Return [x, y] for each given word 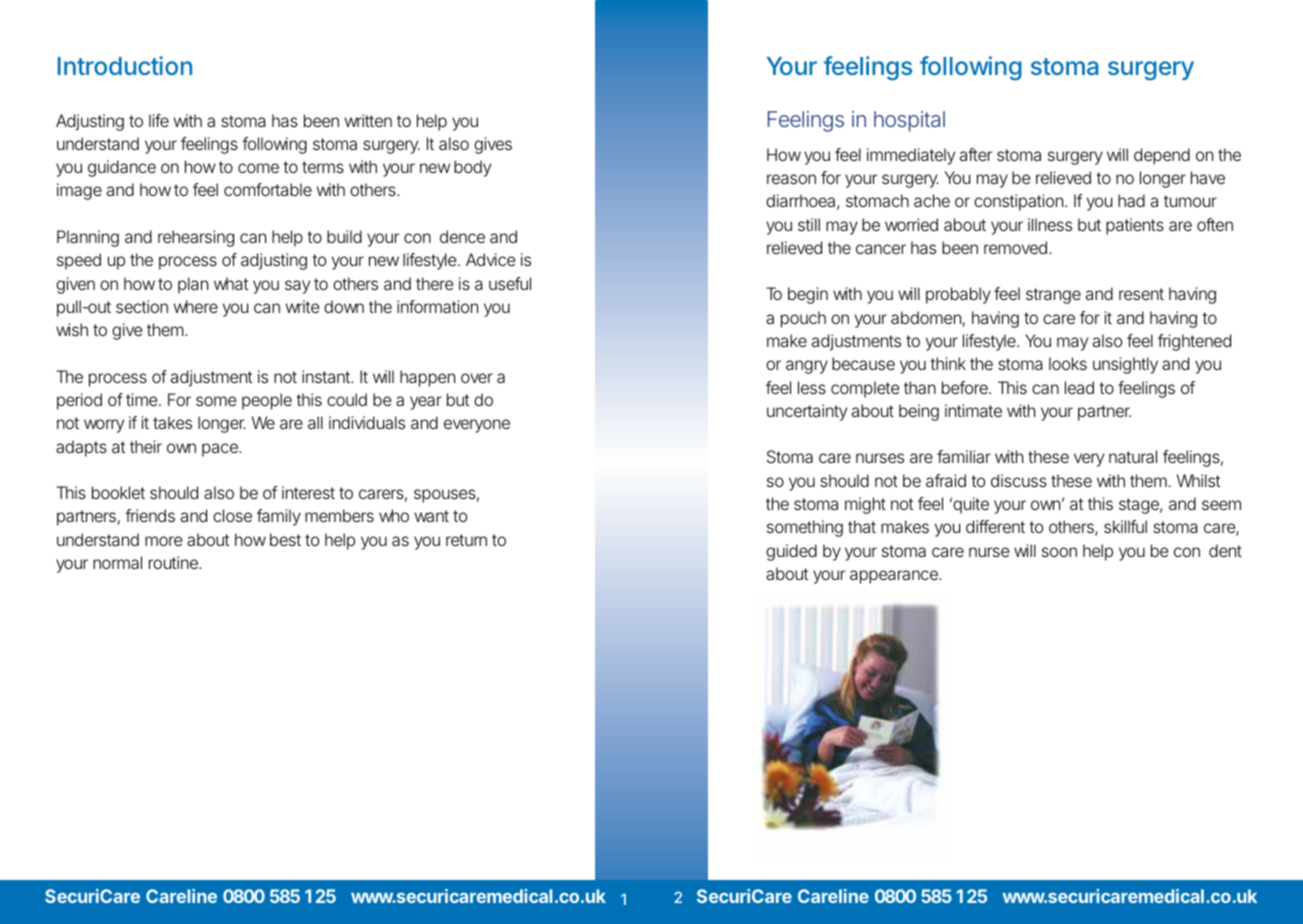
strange [1053, 296]
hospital [909, 121]
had [1131, 200]
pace [220, 450]
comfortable [268, 189]
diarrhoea [800, 200]
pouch [803, 319]
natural [1133, 456]
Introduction [125, 65]
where [196, 306]
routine [173, 562]
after [976, 154]
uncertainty [807, 412]
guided [791, 552]
